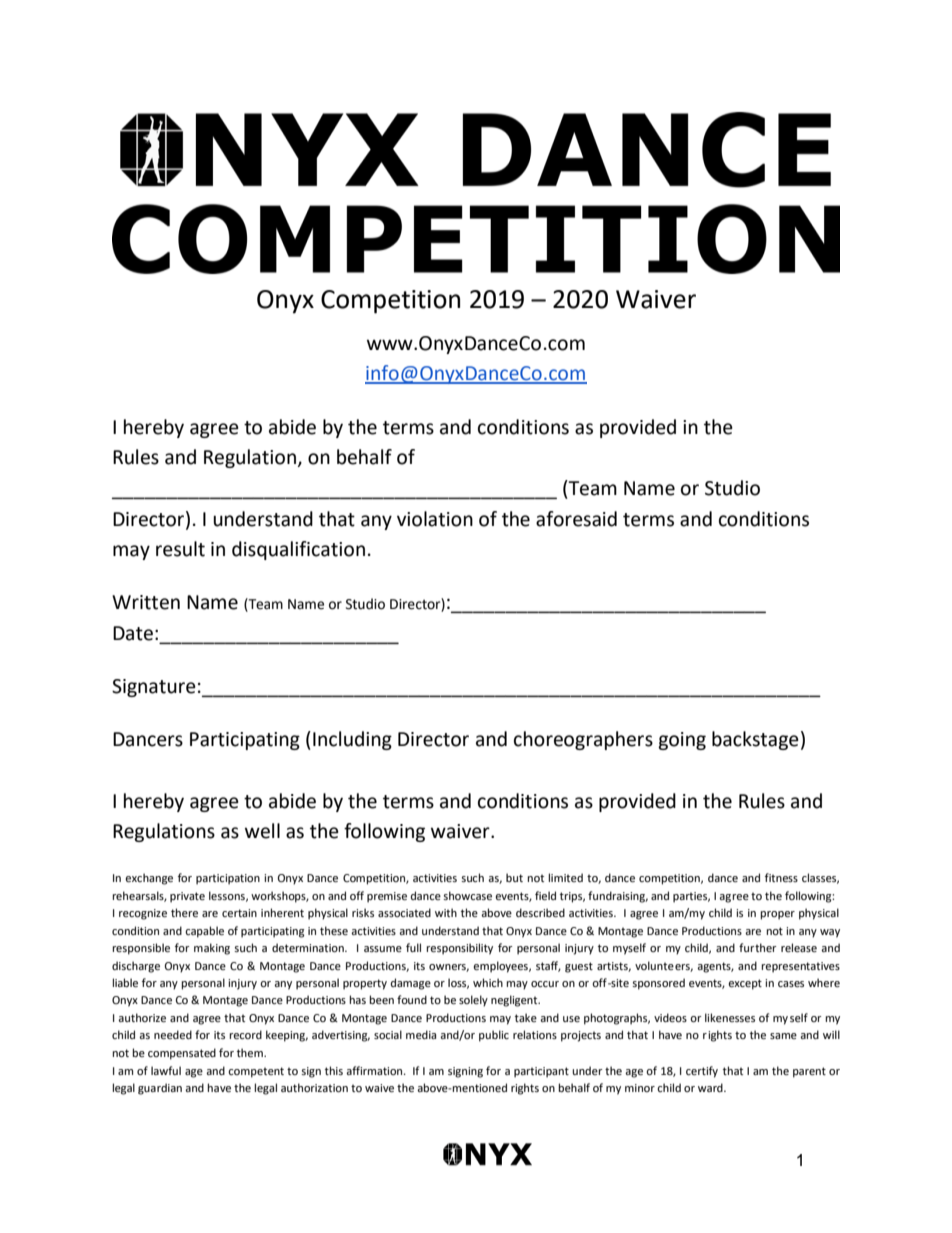 The width and height of the image is (952, 1233). Describe the element at coordinates (576, 519) in the image. I see `aforesaid` at that location.
